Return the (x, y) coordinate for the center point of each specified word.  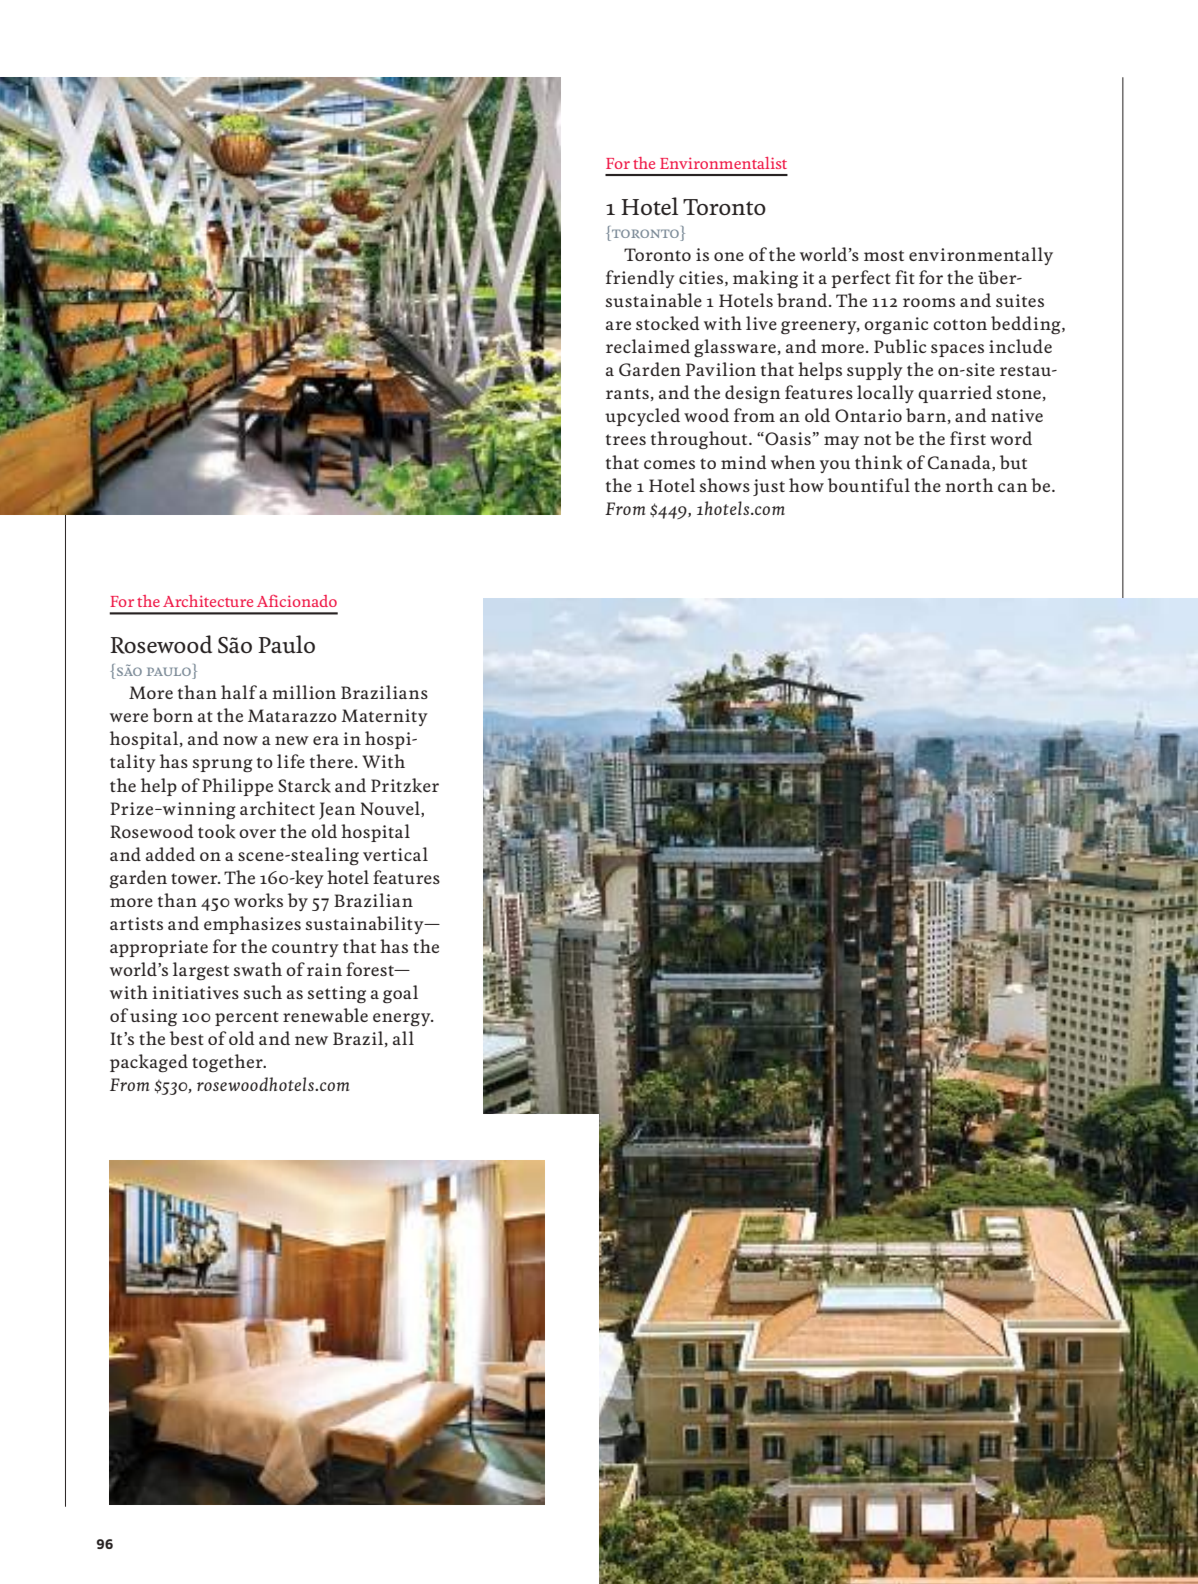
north (969, 485)
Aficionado (297, 601)
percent (247, 1018)
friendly (640, 279)
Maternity (384, 717)
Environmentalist (723, 163)
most (884, 255)
